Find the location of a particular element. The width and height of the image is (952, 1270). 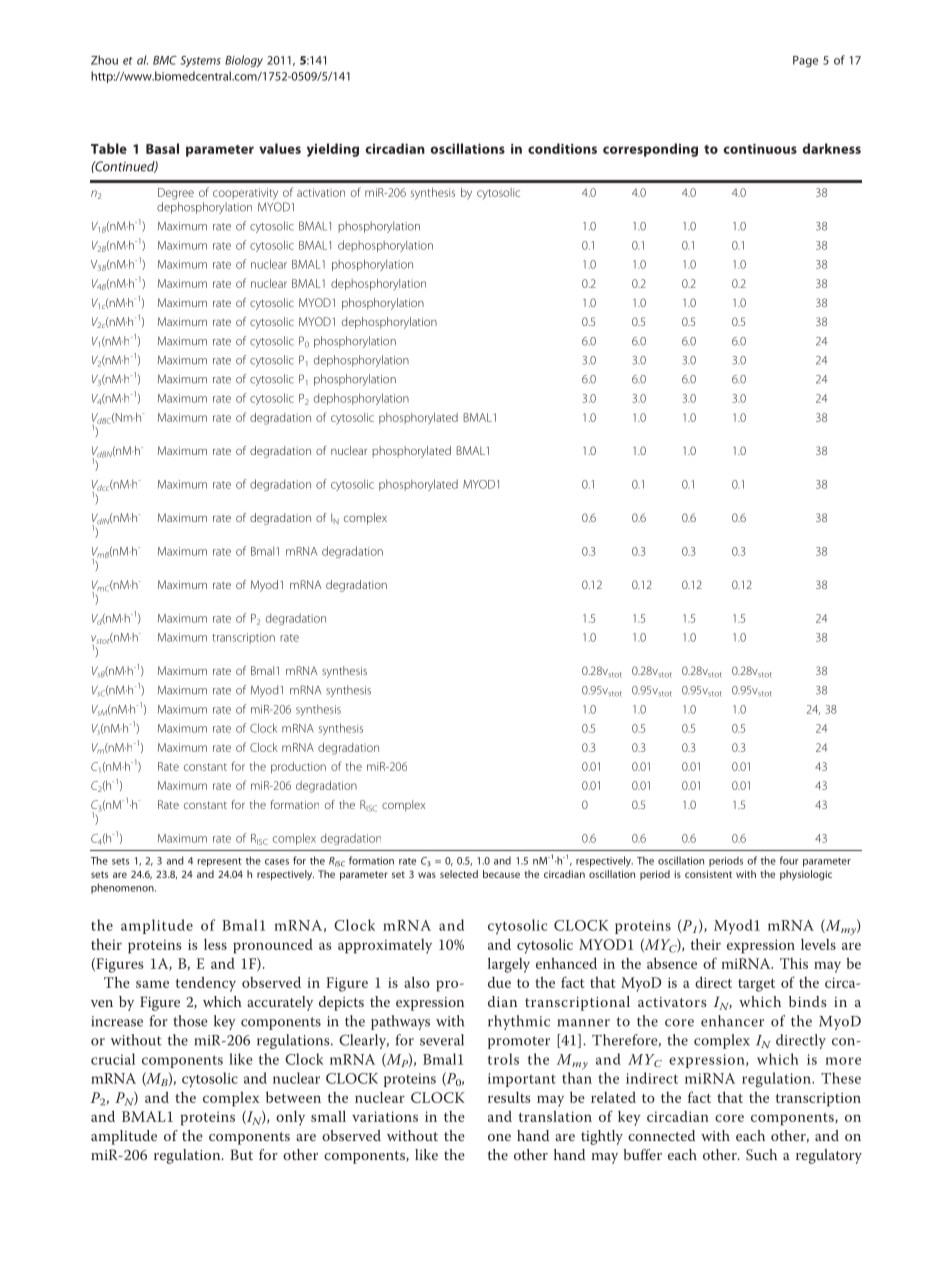

because is located at coordinates (501, 874).
